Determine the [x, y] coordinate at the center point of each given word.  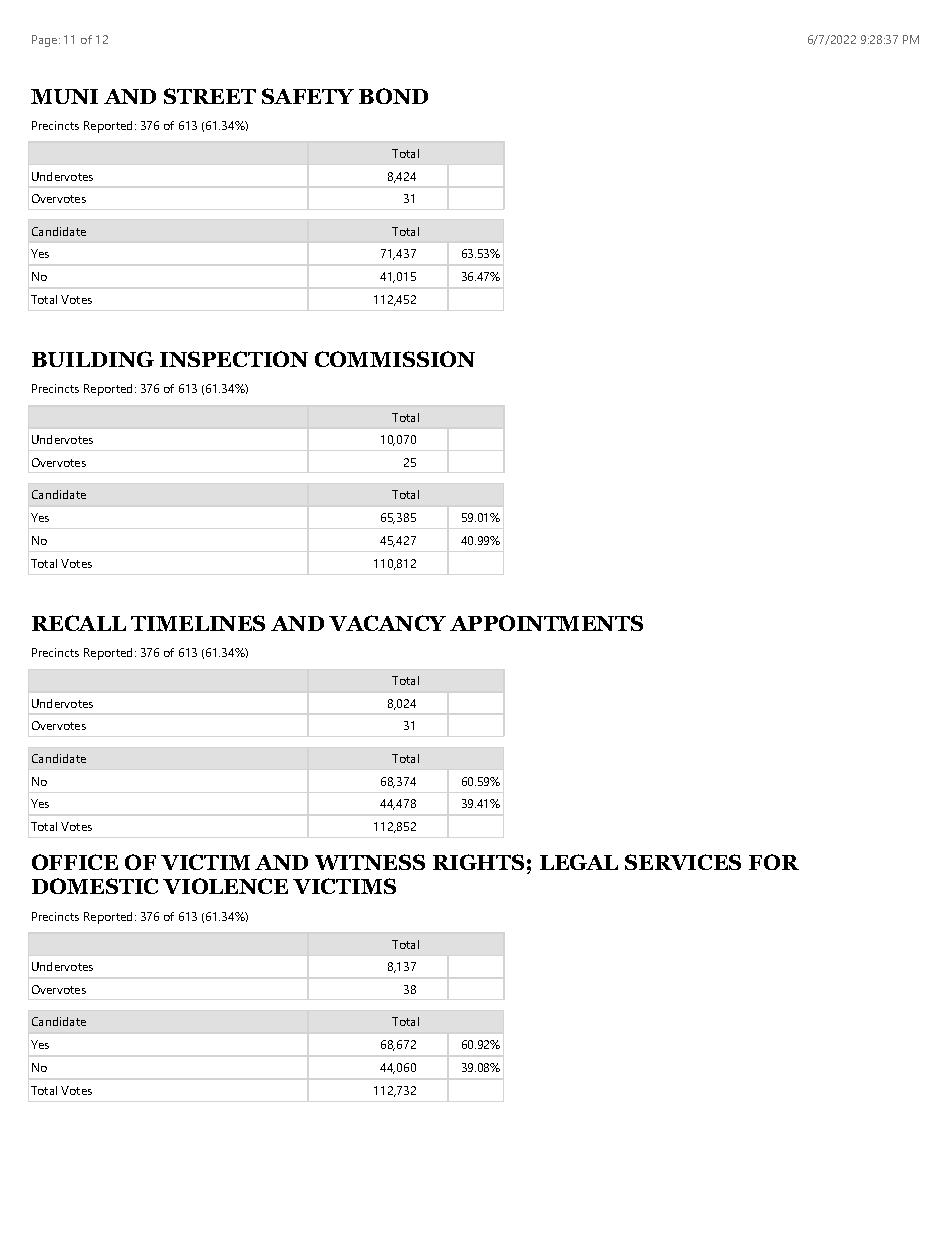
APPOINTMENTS [546, 623]
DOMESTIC [95, 886]
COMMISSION [395, 359]
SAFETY [308, 96]
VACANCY [387, 623]
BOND [393, 96]
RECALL [79, 623]
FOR [774, 862]
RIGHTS [478, 862]
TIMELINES [198, 623]
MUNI [64, 96]
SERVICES [683, 862]
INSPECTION [234, 359]
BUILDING [93, 359]
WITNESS [370, 862]
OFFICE [75, 862]
